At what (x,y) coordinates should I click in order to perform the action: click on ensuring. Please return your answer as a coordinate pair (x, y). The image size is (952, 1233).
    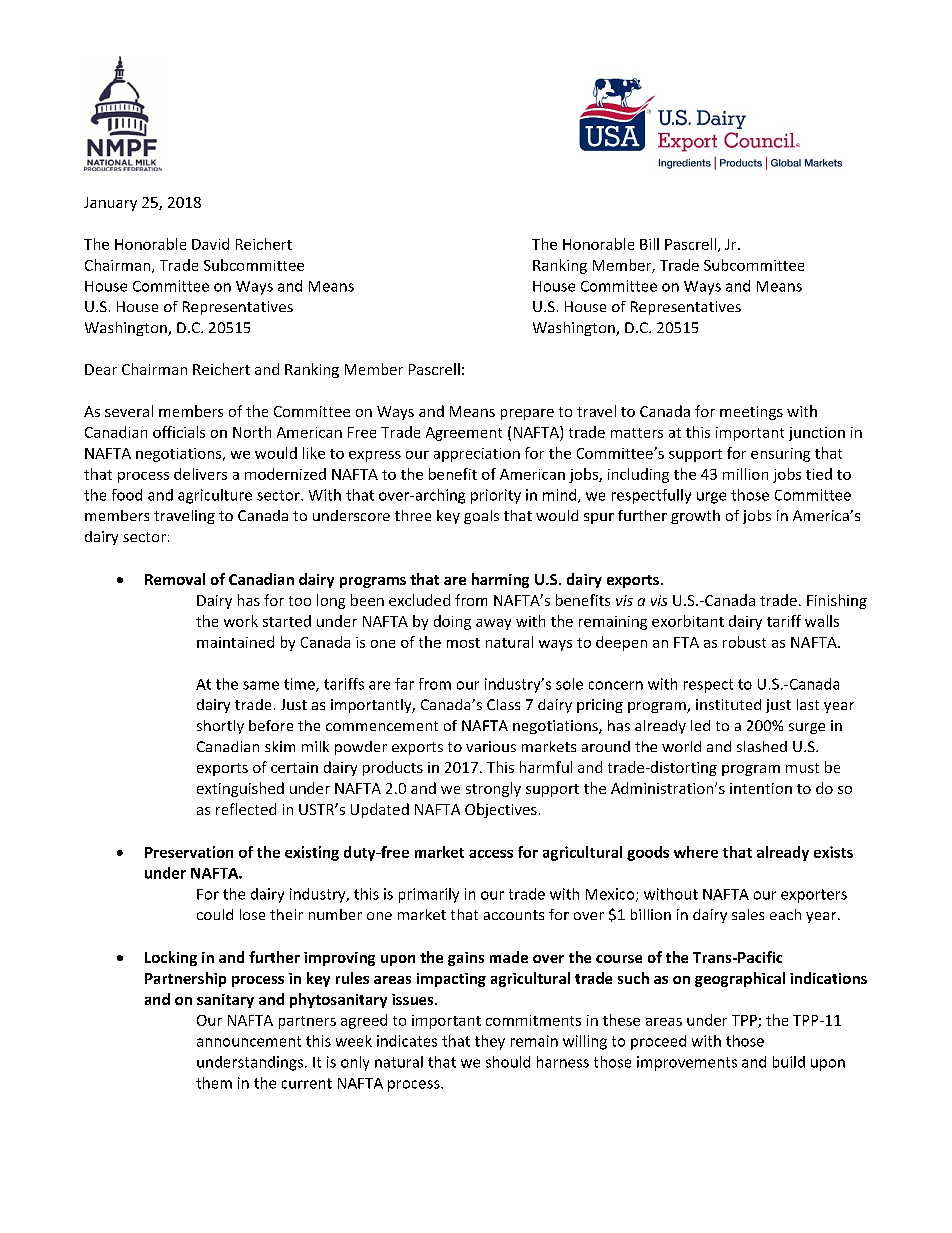
    Looking at the image, I should click on (780, 455).
